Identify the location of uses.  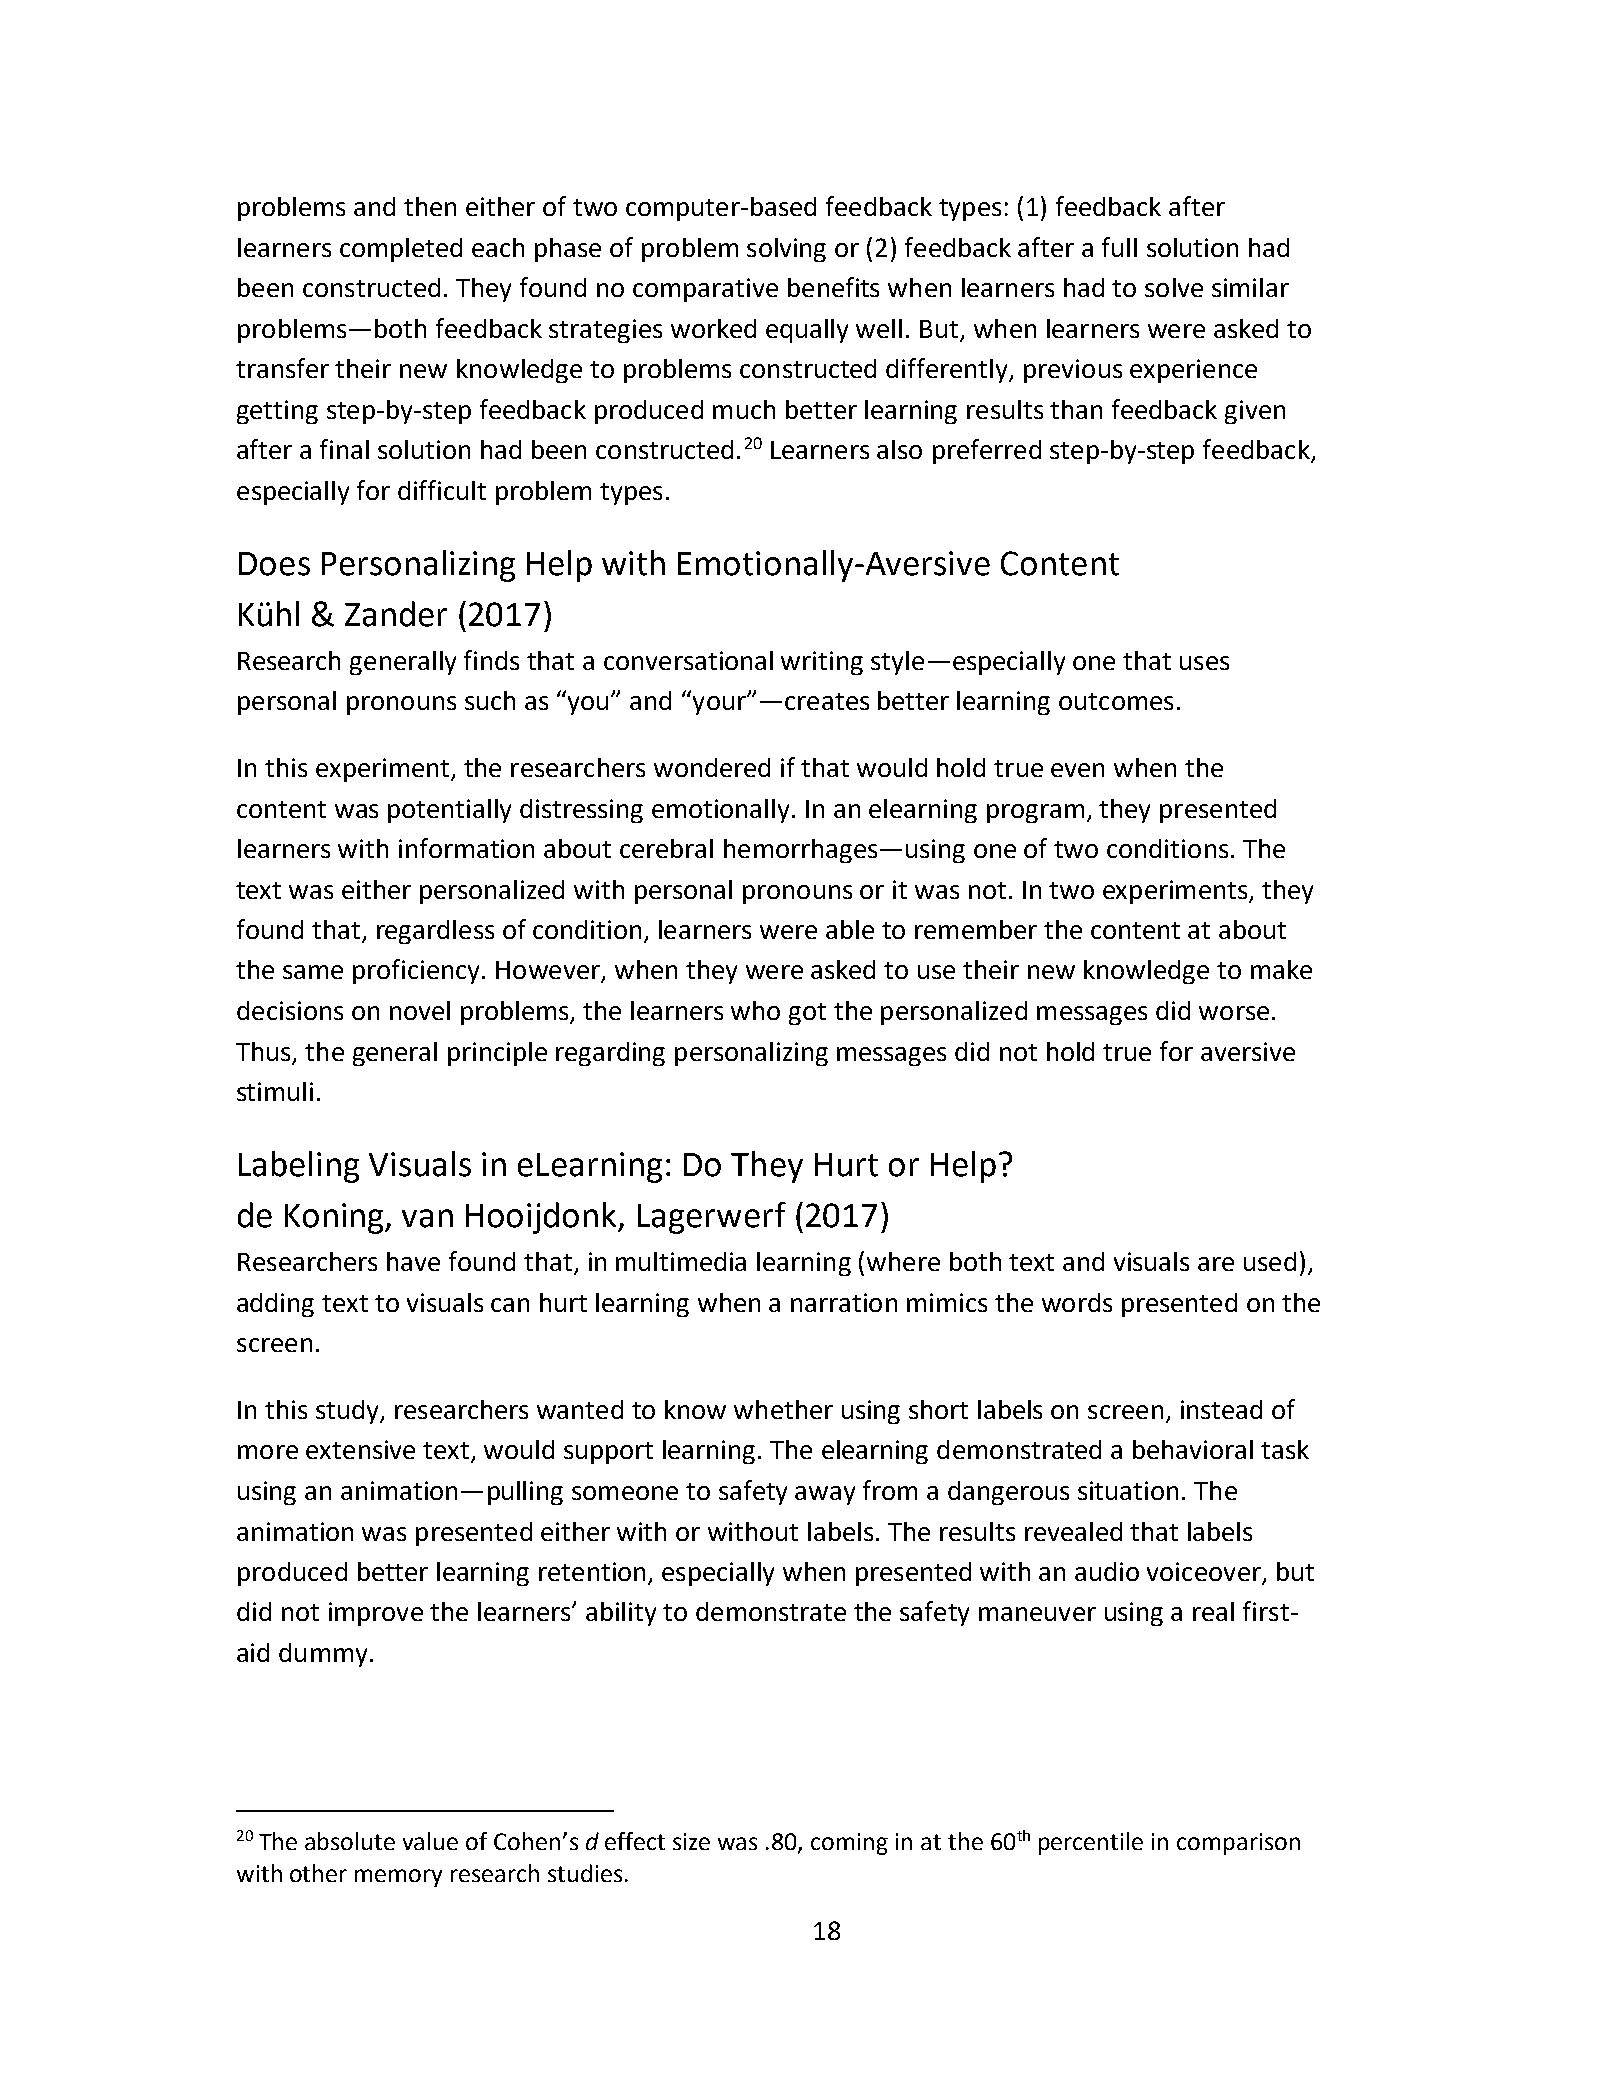
(1204, 663).
